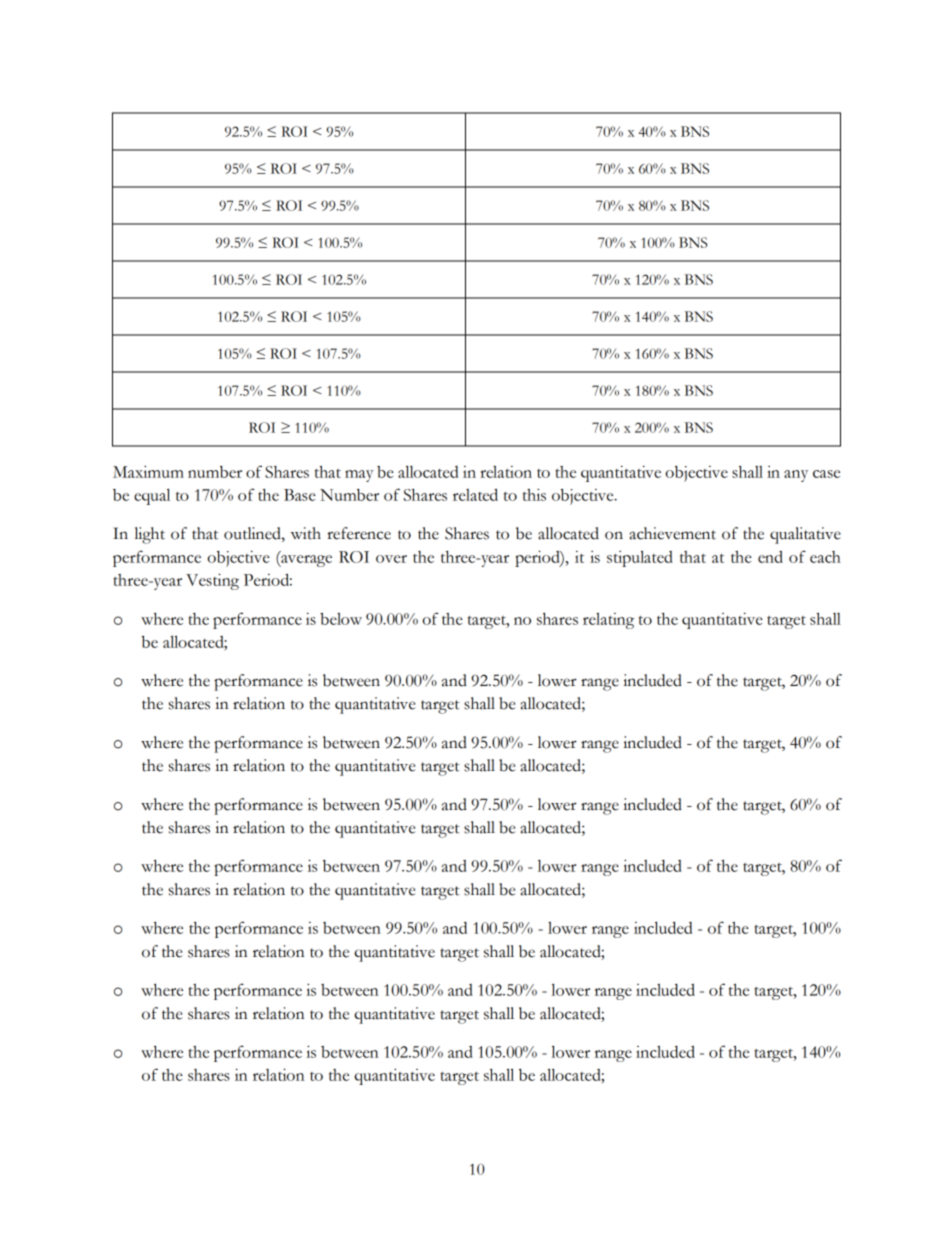 The width and height of the screenshot is (952, 1233). Describe the element at coordinates (359, 476) in the screenshot. I see `may` at that location.
